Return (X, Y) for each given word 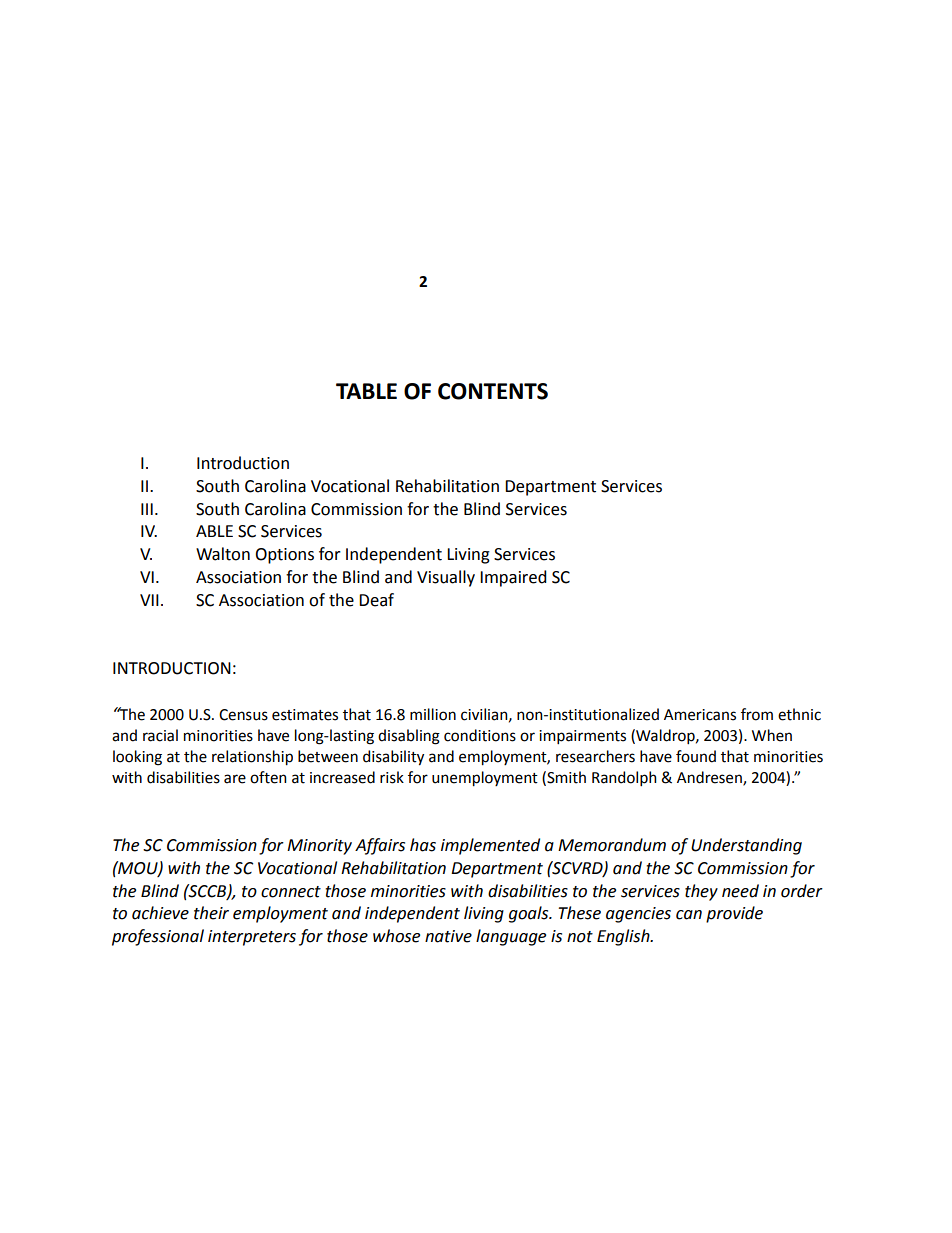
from (757, 714)
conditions (480, 735)
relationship (252, 758)
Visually (446, 578)
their (211, 913)
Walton (223, 554)
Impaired (513, 578)
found (696, 756)
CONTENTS (493, 391)
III (147, 509)
